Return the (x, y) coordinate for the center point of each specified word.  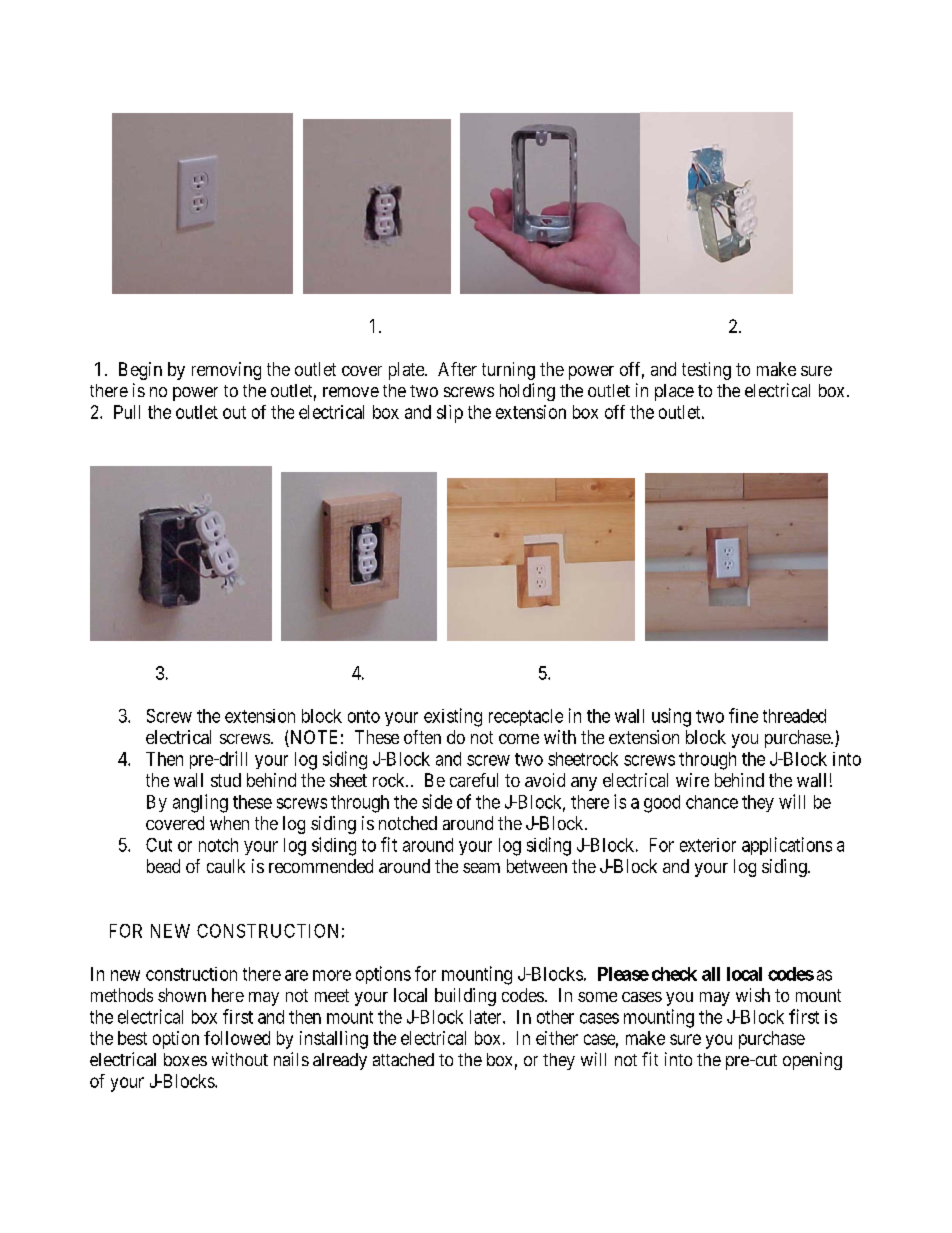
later (487, 1017)
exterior (708, 845)
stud (226, 780)
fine (743, 715)
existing (453, 717)
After (457, 369)
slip (450, 414)
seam (481, 868)
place (674, 392)
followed (237, 1038)
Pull (127, 412)
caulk (226, 866)
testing (706, 371)
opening (812, 1061)
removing (226, 371)
